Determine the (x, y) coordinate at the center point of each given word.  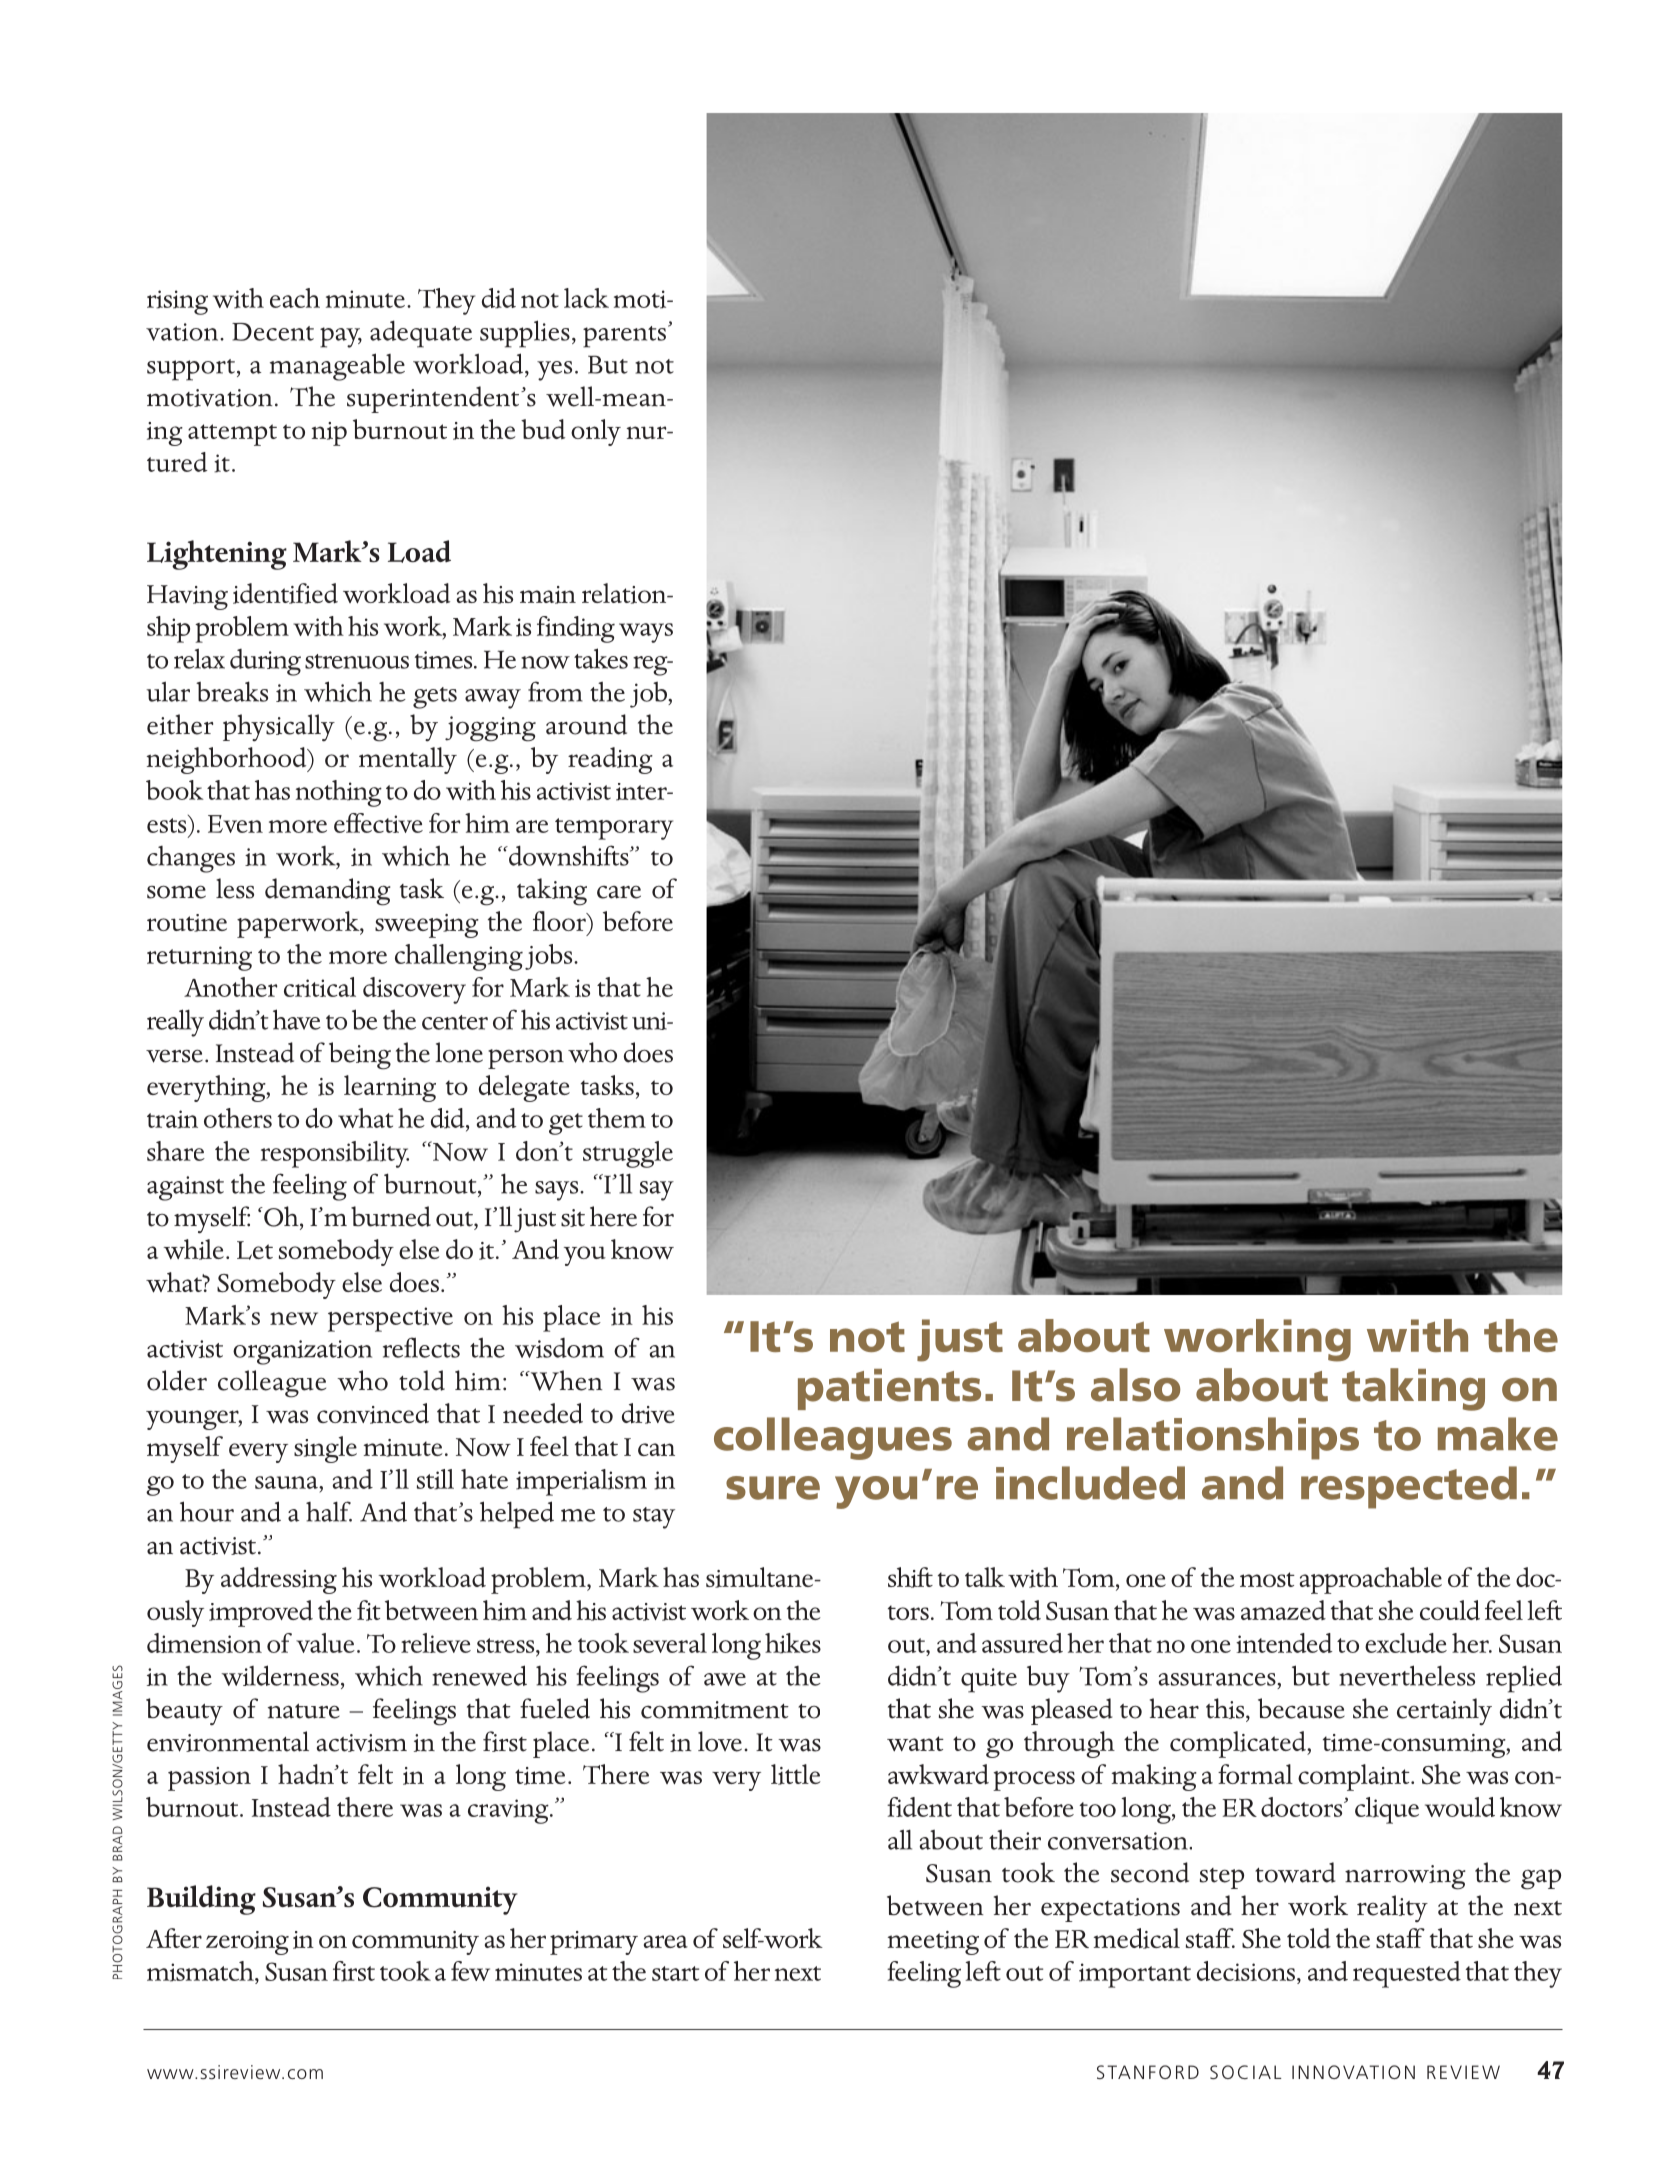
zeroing (247, 1943)
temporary (614, 829)
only (596, 432)
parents (624, 337)
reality (1392, 1908)
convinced (373, 1413)
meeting (933, 1943)
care (619, 892)
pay (341, 337)
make (1498, 1434)
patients (889, 1389)
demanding (328, 892)
